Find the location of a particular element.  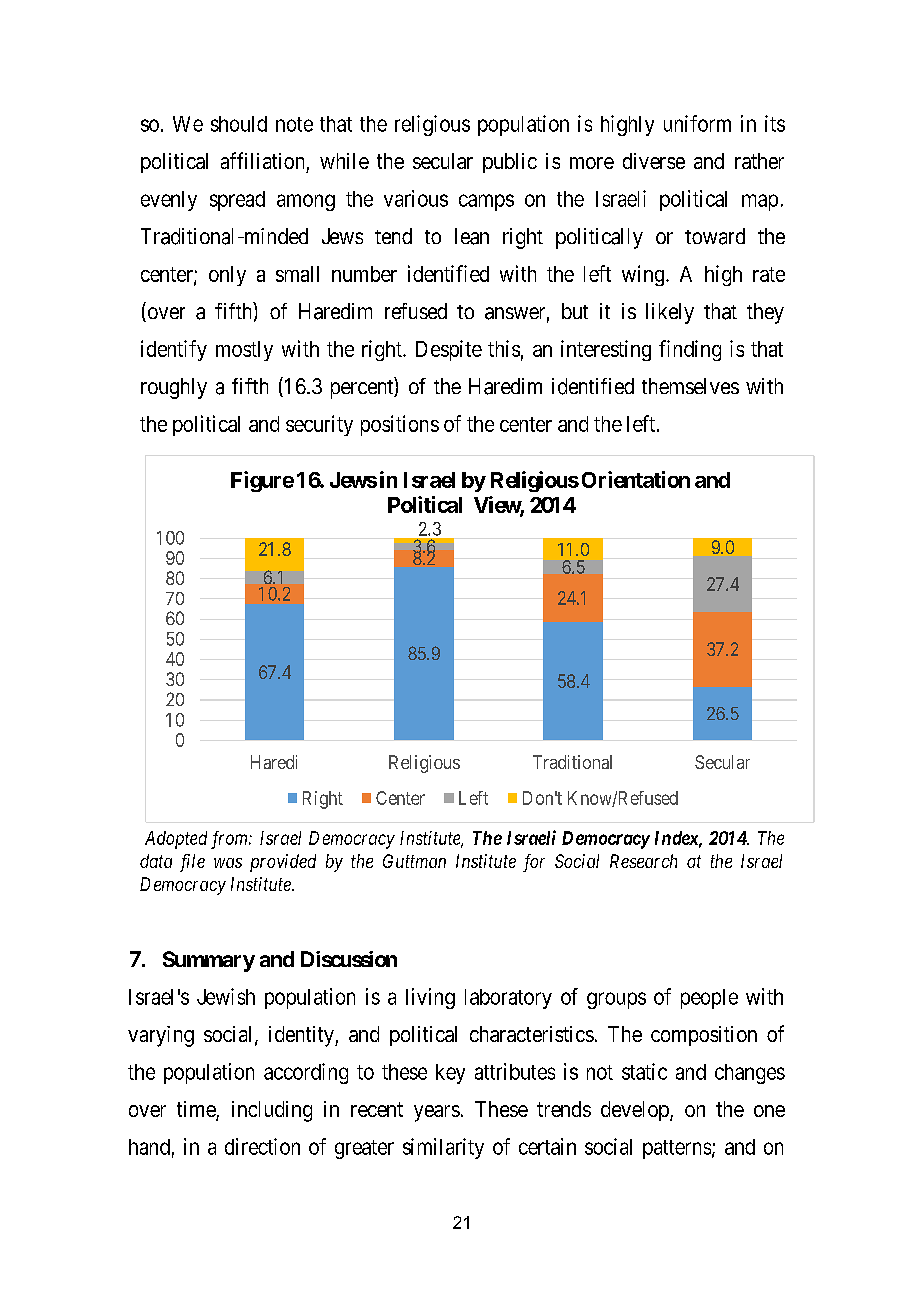

provided is located at coordinates (283, 863).
